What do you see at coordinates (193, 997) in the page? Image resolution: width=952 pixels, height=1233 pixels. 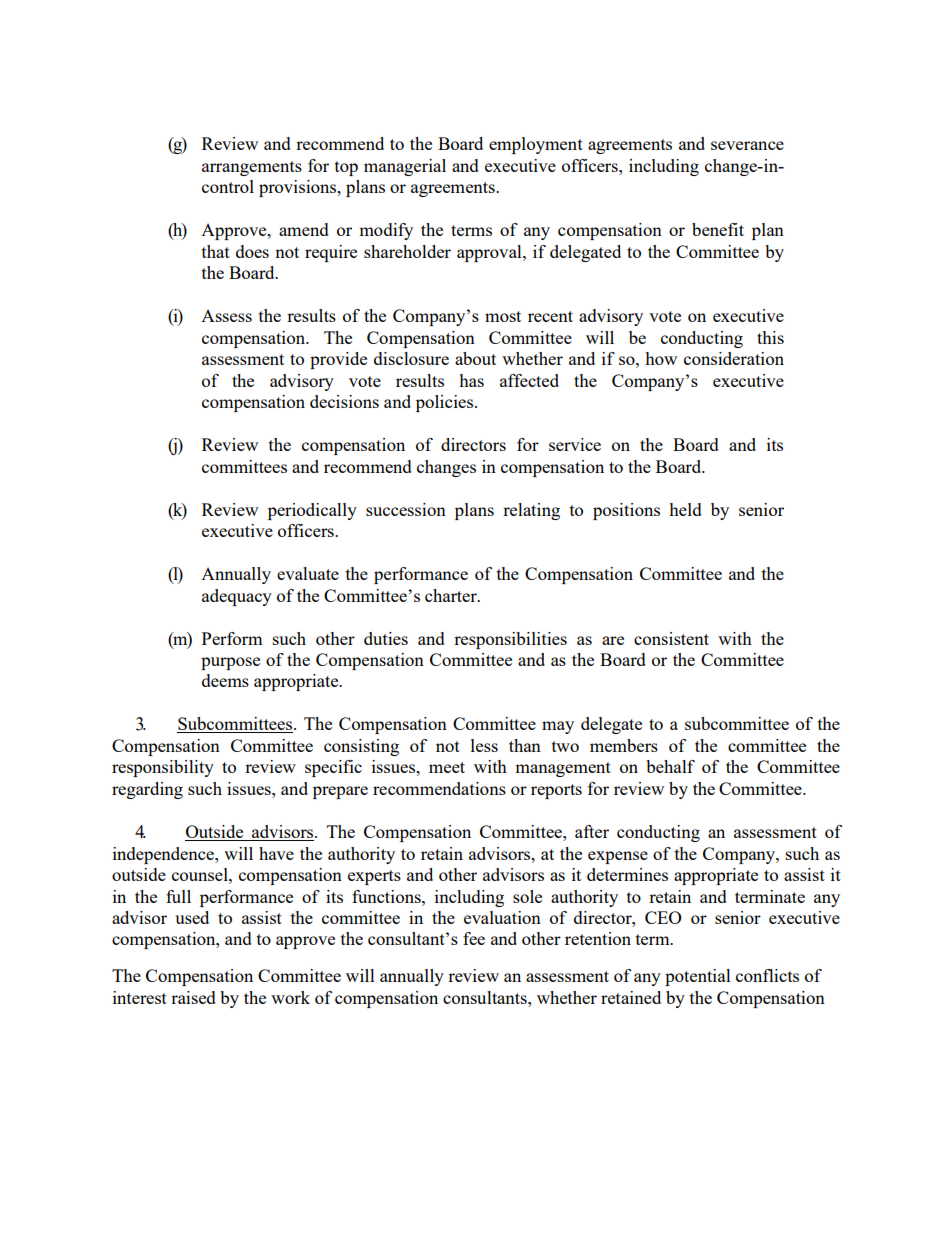 I see `raised` at bounding box center [193, 997].
